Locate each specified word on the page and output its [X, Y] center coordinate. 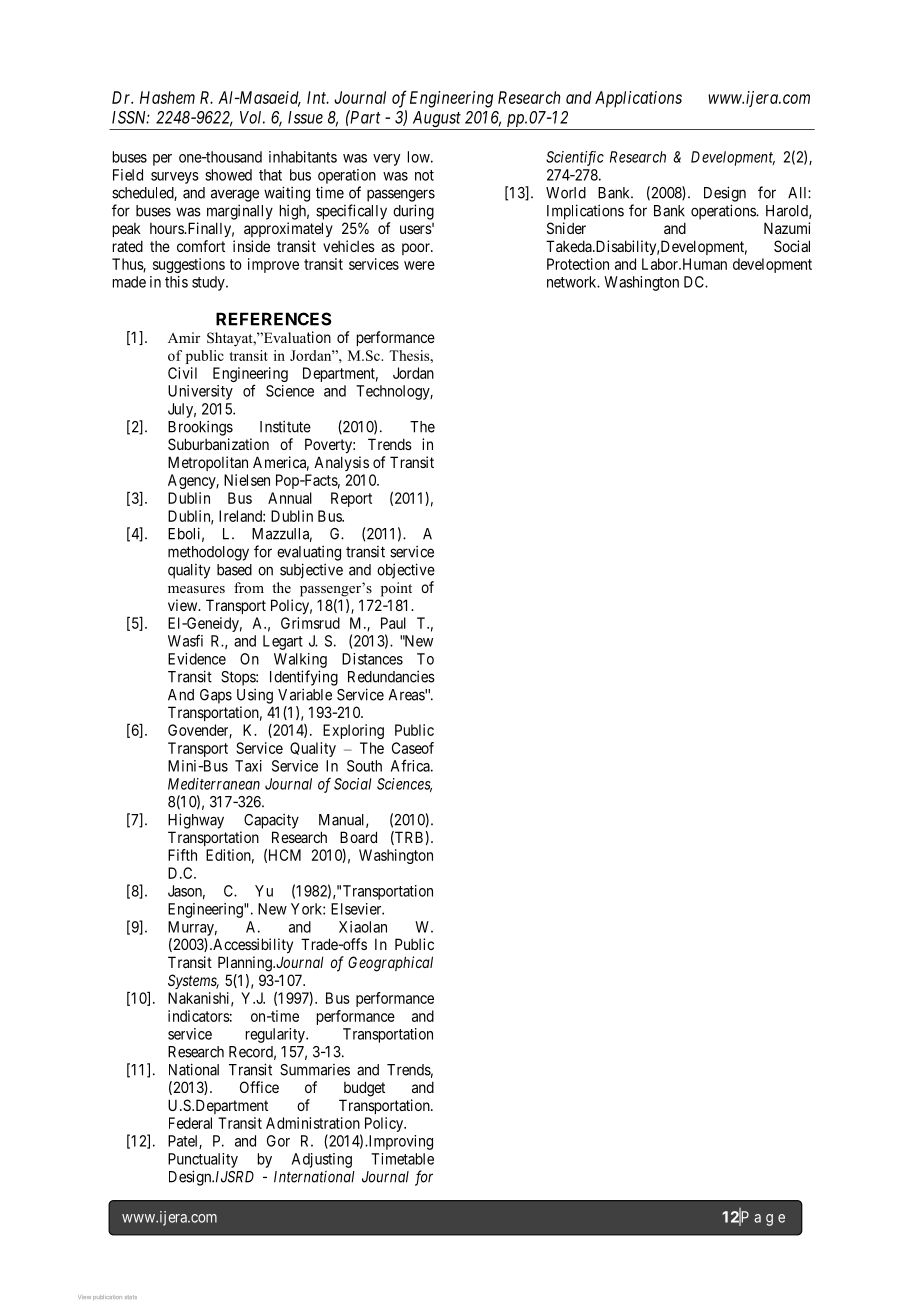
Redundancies [391, 676]
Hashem [167, 97]
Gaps [216, 696]
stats [131, 1297]
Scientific [575, 158]
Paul [393, 623]
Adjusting [322, 1160]
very [386, 160]
